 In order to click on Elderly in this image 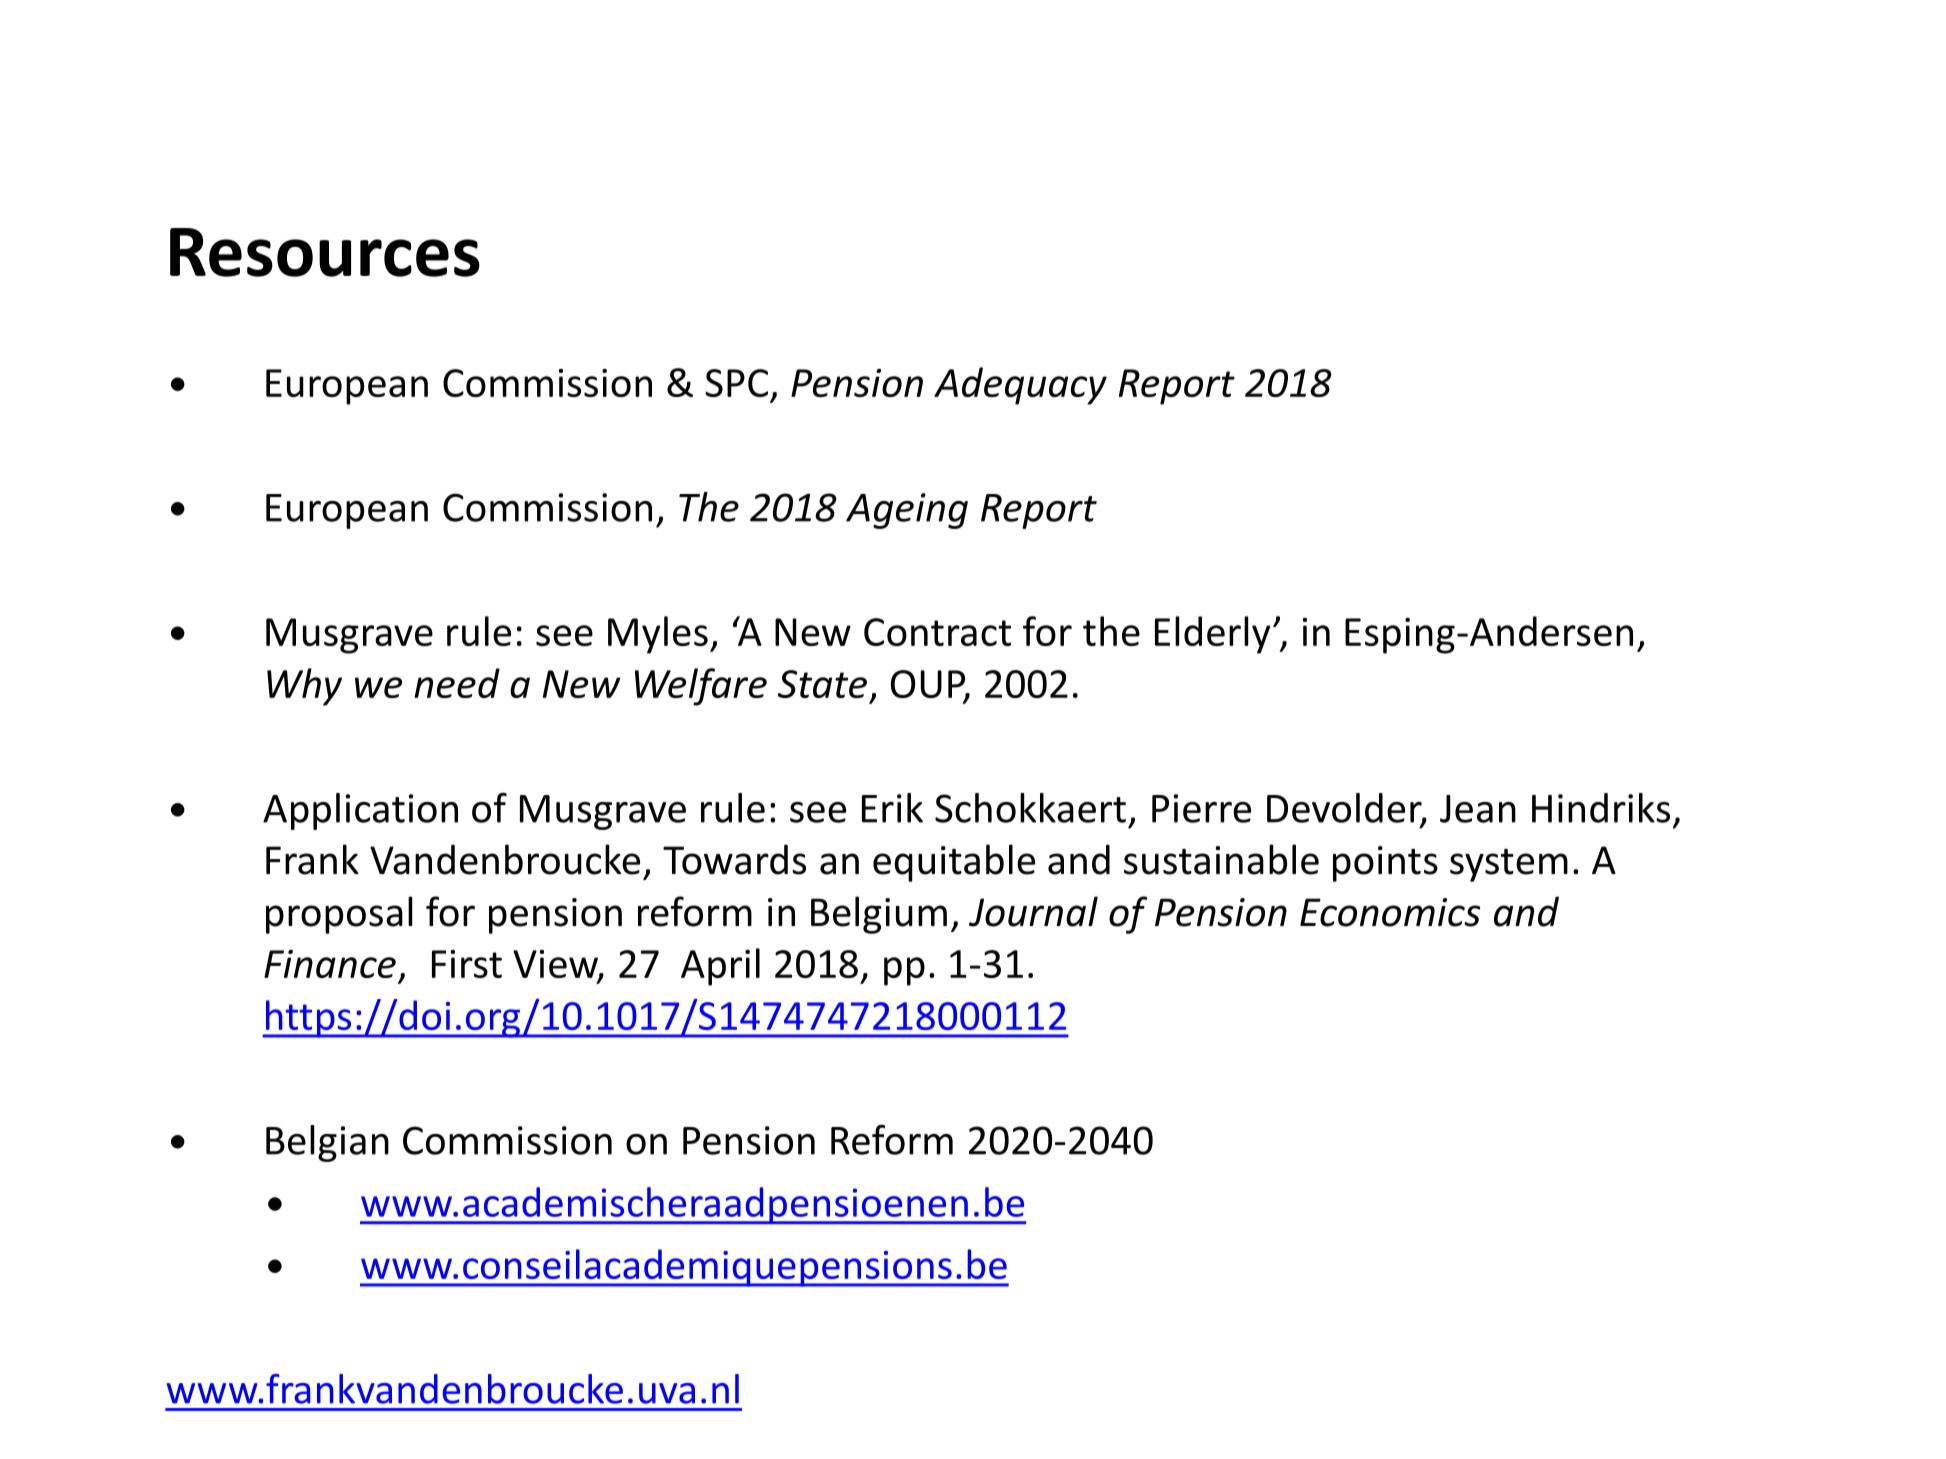, I will do `click(1213, 635)`.
